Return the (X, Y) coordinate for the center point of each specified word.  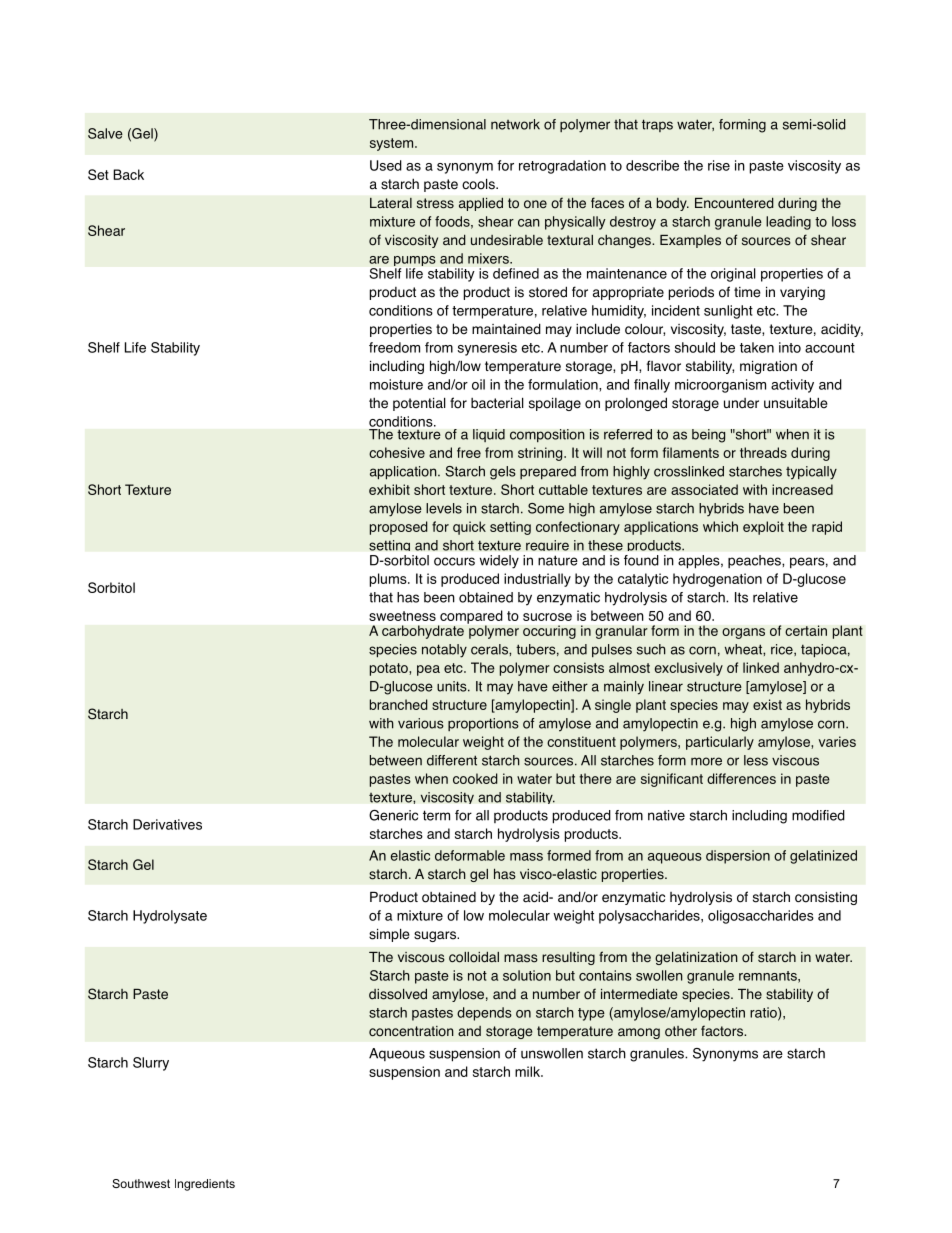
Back (128, 174)
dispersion (738, 857)
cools (479, 184)
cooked (475, 778)
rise (719, 165)
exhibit (389, 489)
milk (528, 1071)
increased (802, 489)
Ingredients (205, 1185)
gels (503, 473)
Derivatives (167, 824)
